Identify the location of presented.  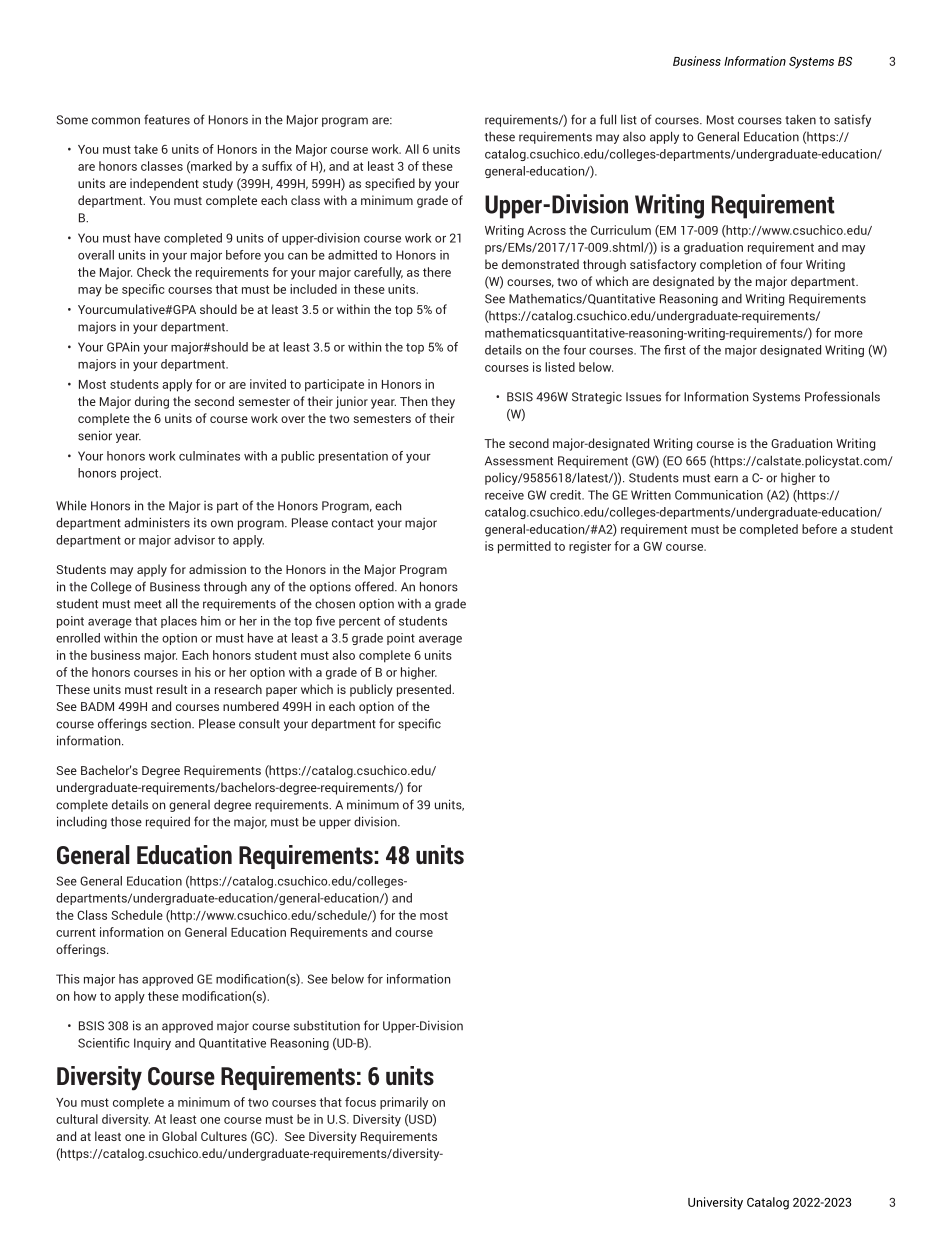
(425, 690).
